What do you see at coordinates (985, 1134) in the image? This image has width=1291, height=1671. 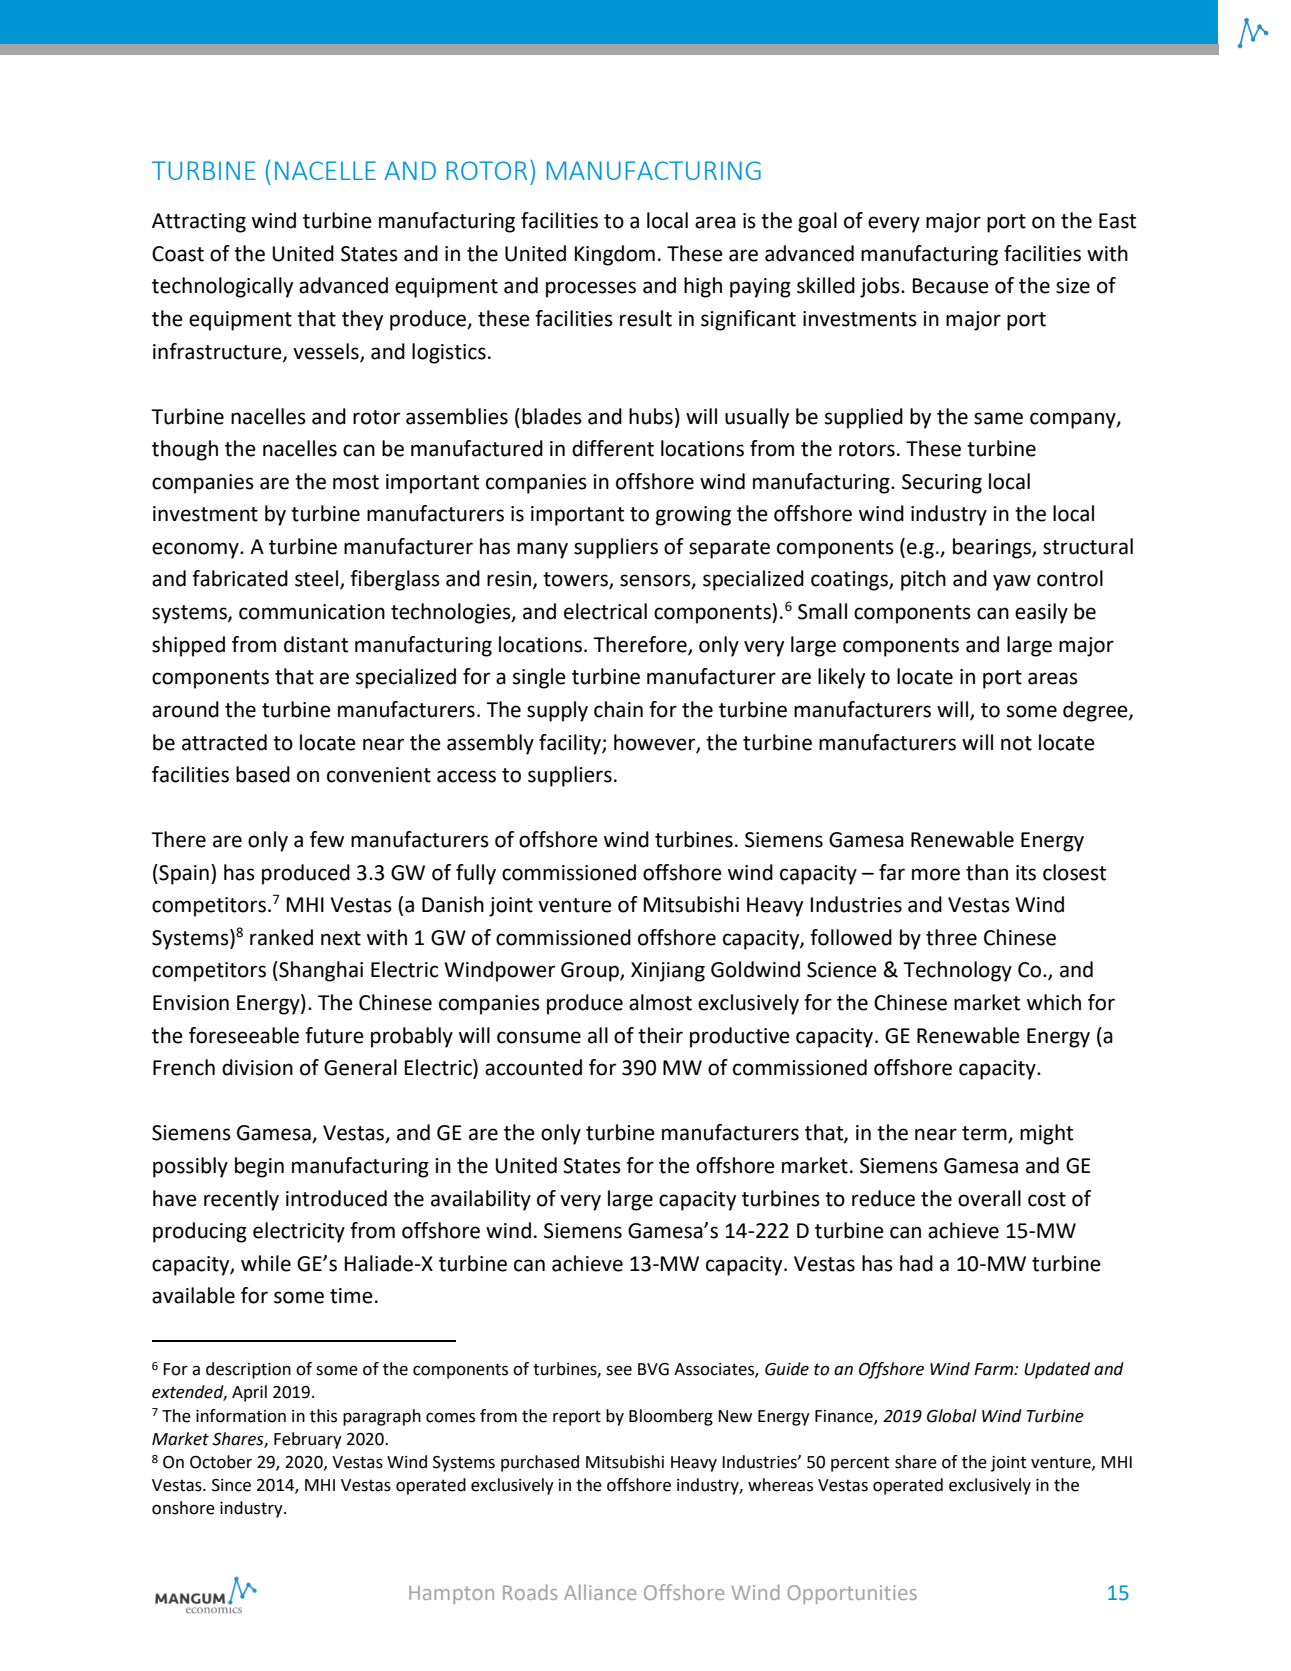 I see `term` at bounding box center [985, 1134].
